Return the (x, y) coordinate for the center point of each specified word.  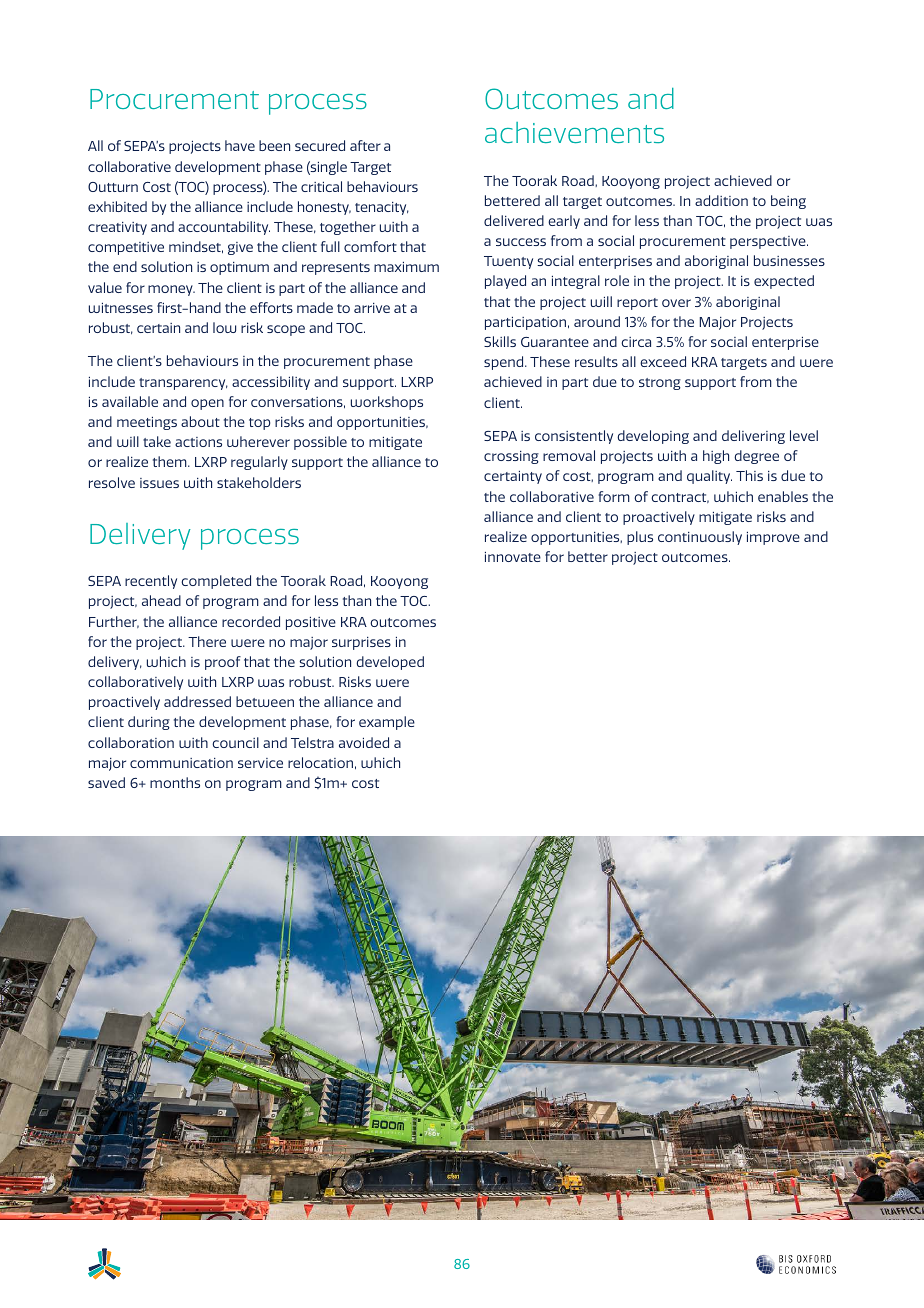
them (171, 461)
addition (721, 200)
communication (181, 763)
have (240, 145)
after (365, 145)
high (716, 457)
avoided (364, 742)
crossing (511, 457)
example (387, 723)
